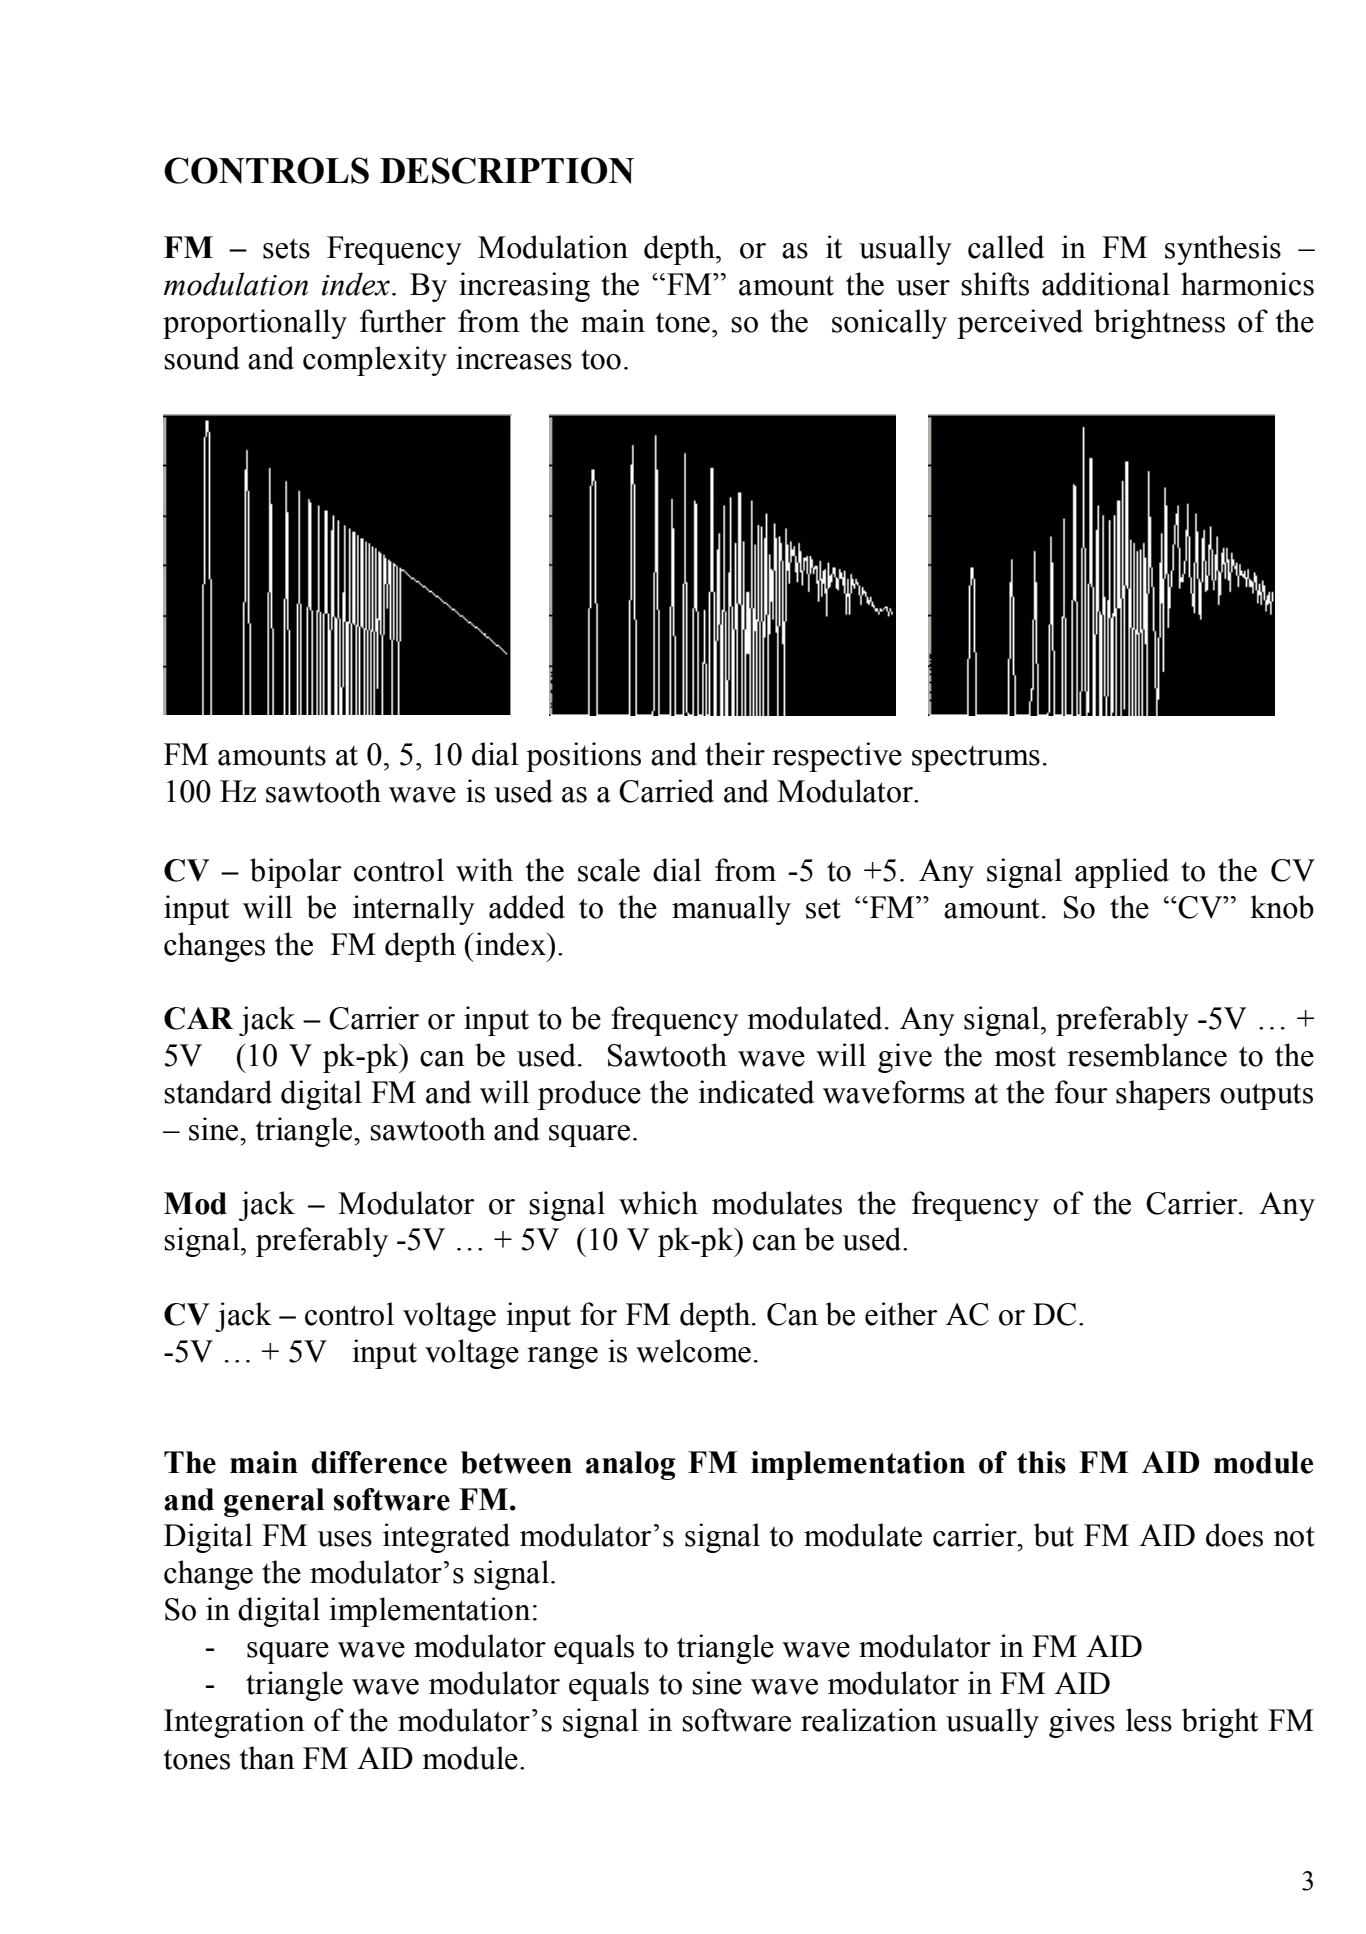  I want to click on less, so click(1149, 1720).
